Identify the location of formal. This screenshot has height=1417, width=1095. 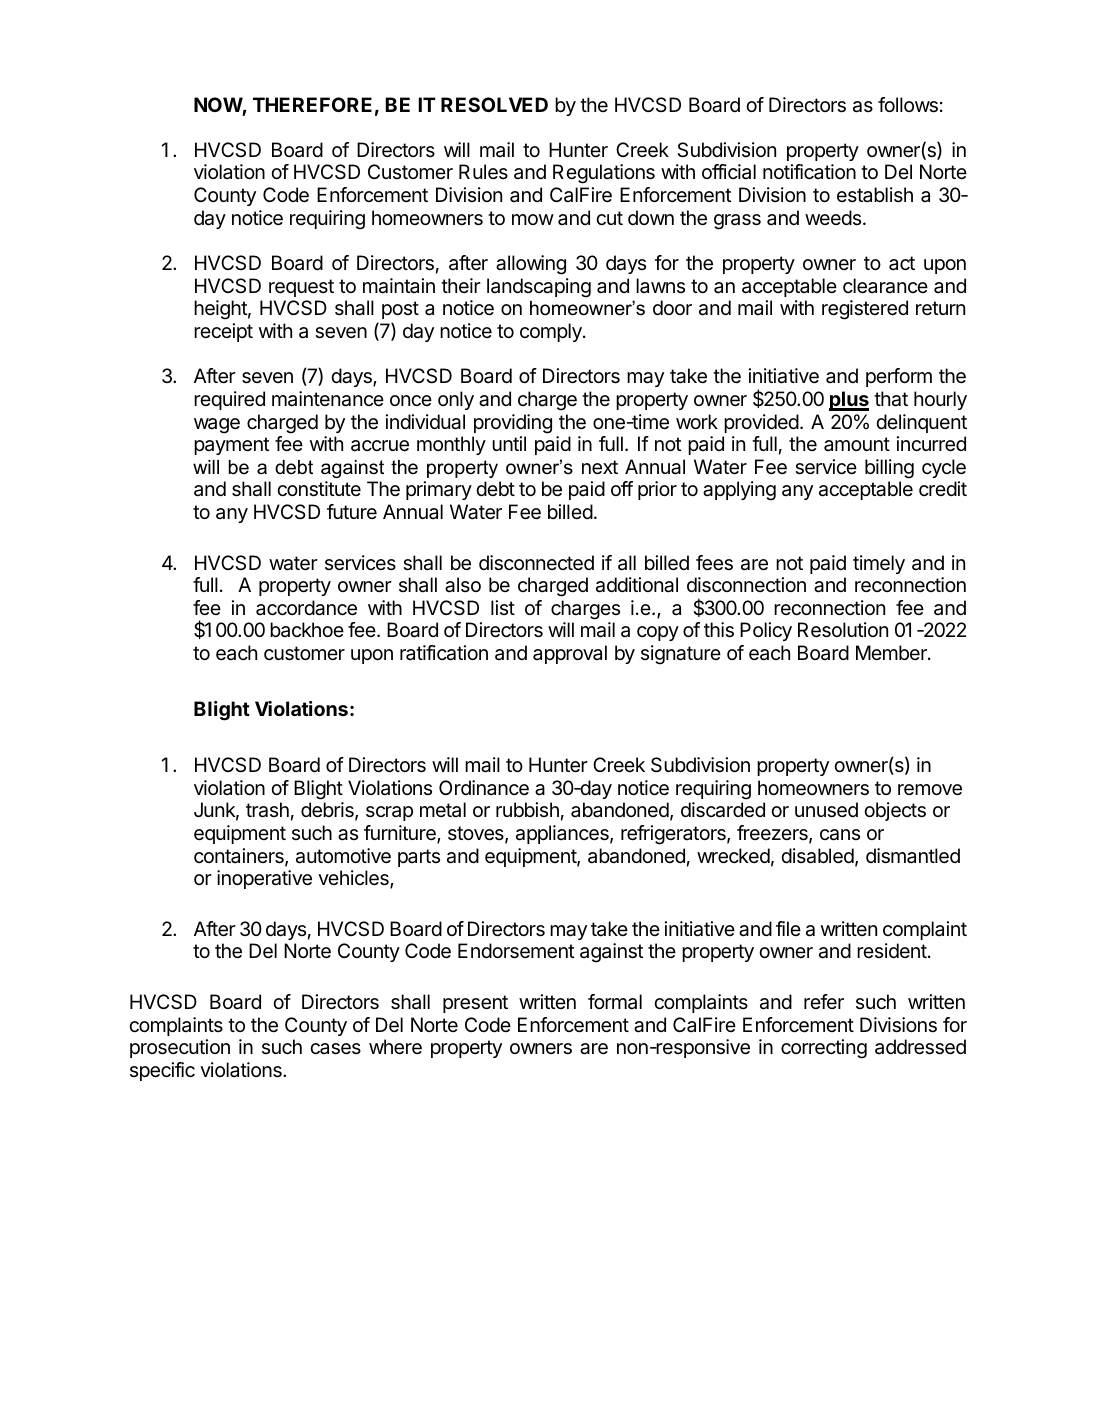
(615, 1002).
